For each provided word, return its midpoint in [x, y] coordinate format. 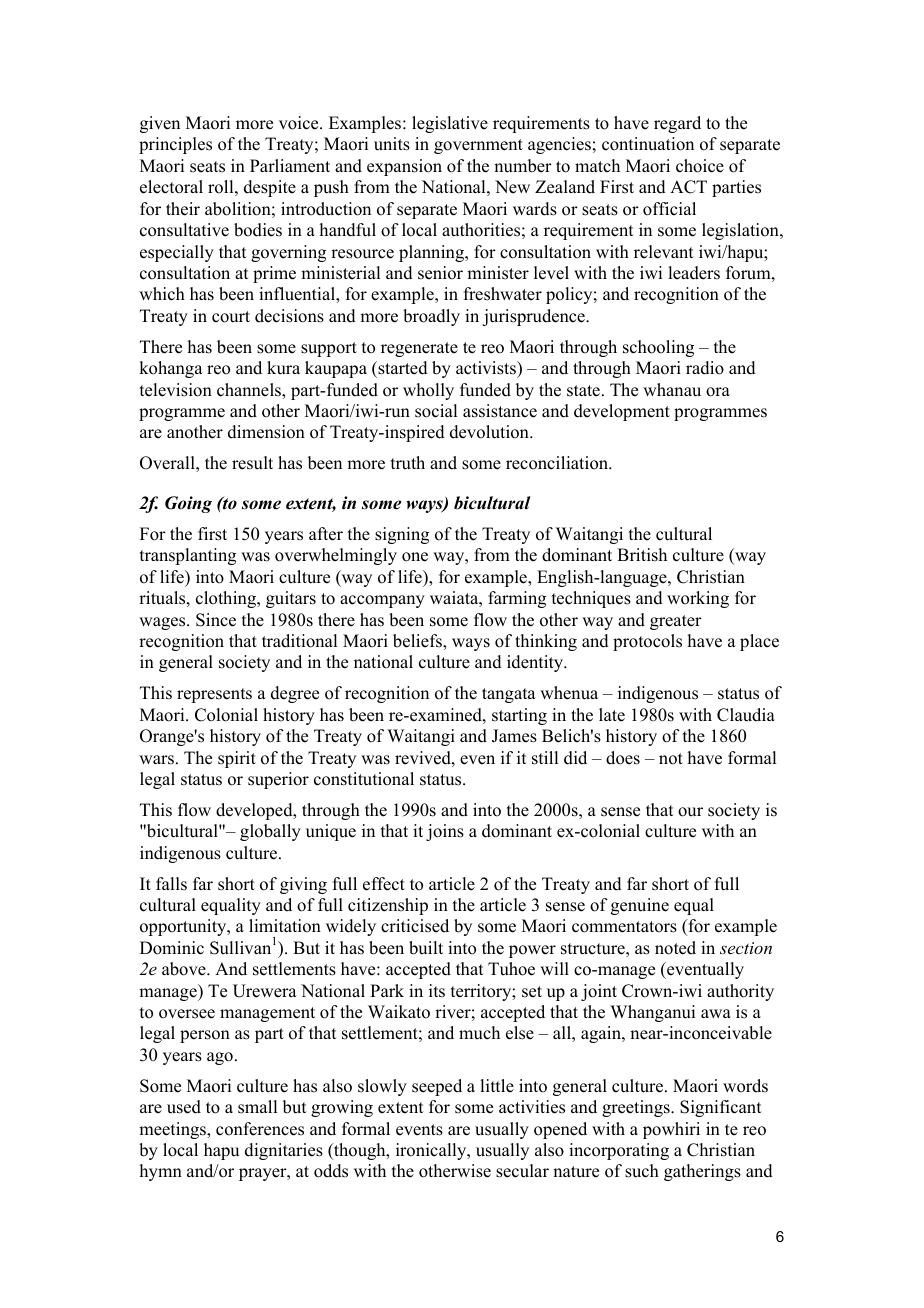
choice [700, 166]
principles [175, 145]
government [478, 146]
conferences [260, 1129]
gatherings [702, 1172]
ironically [432, 1151]
